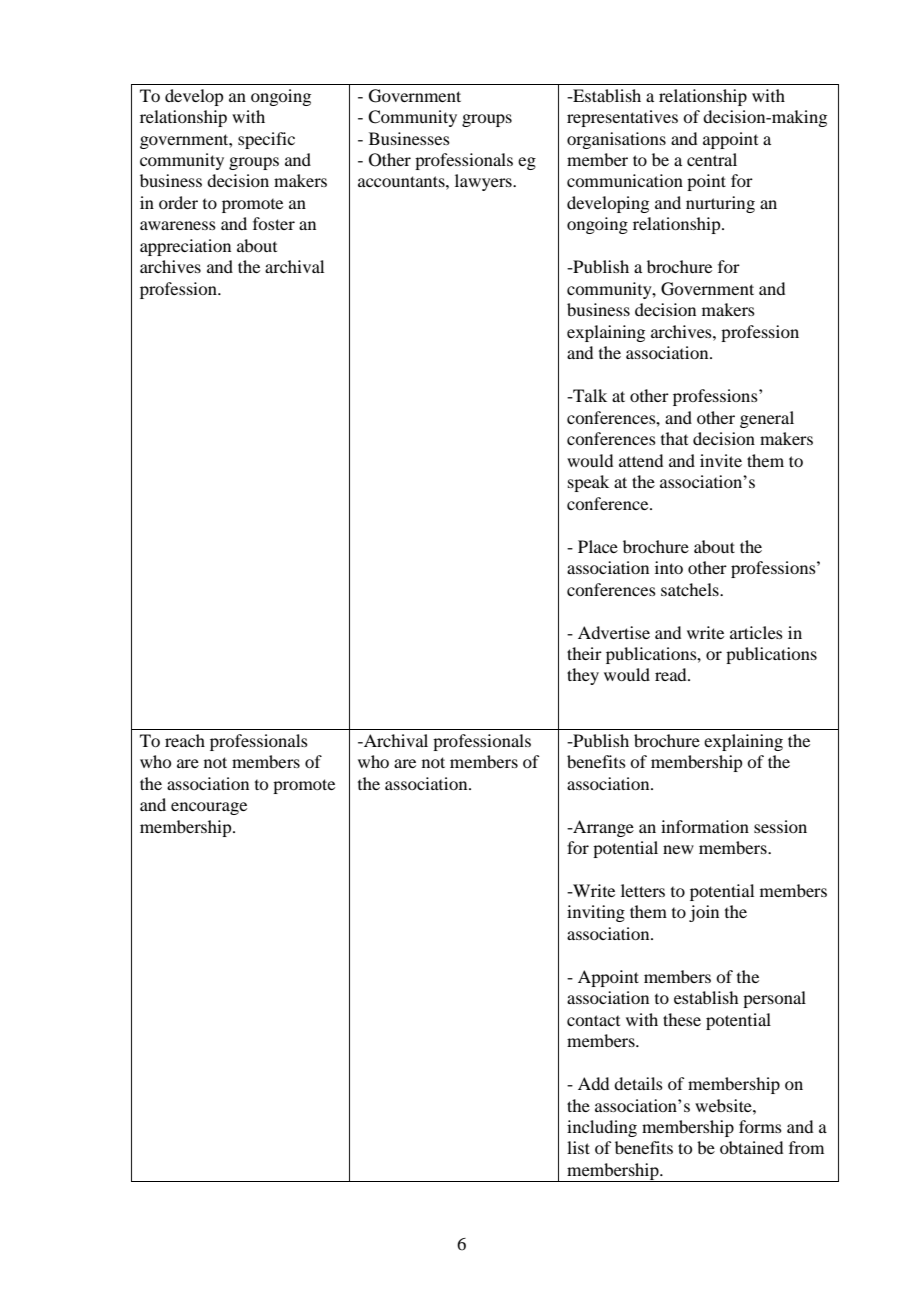  I want to click on reach, so click(185, 740).
